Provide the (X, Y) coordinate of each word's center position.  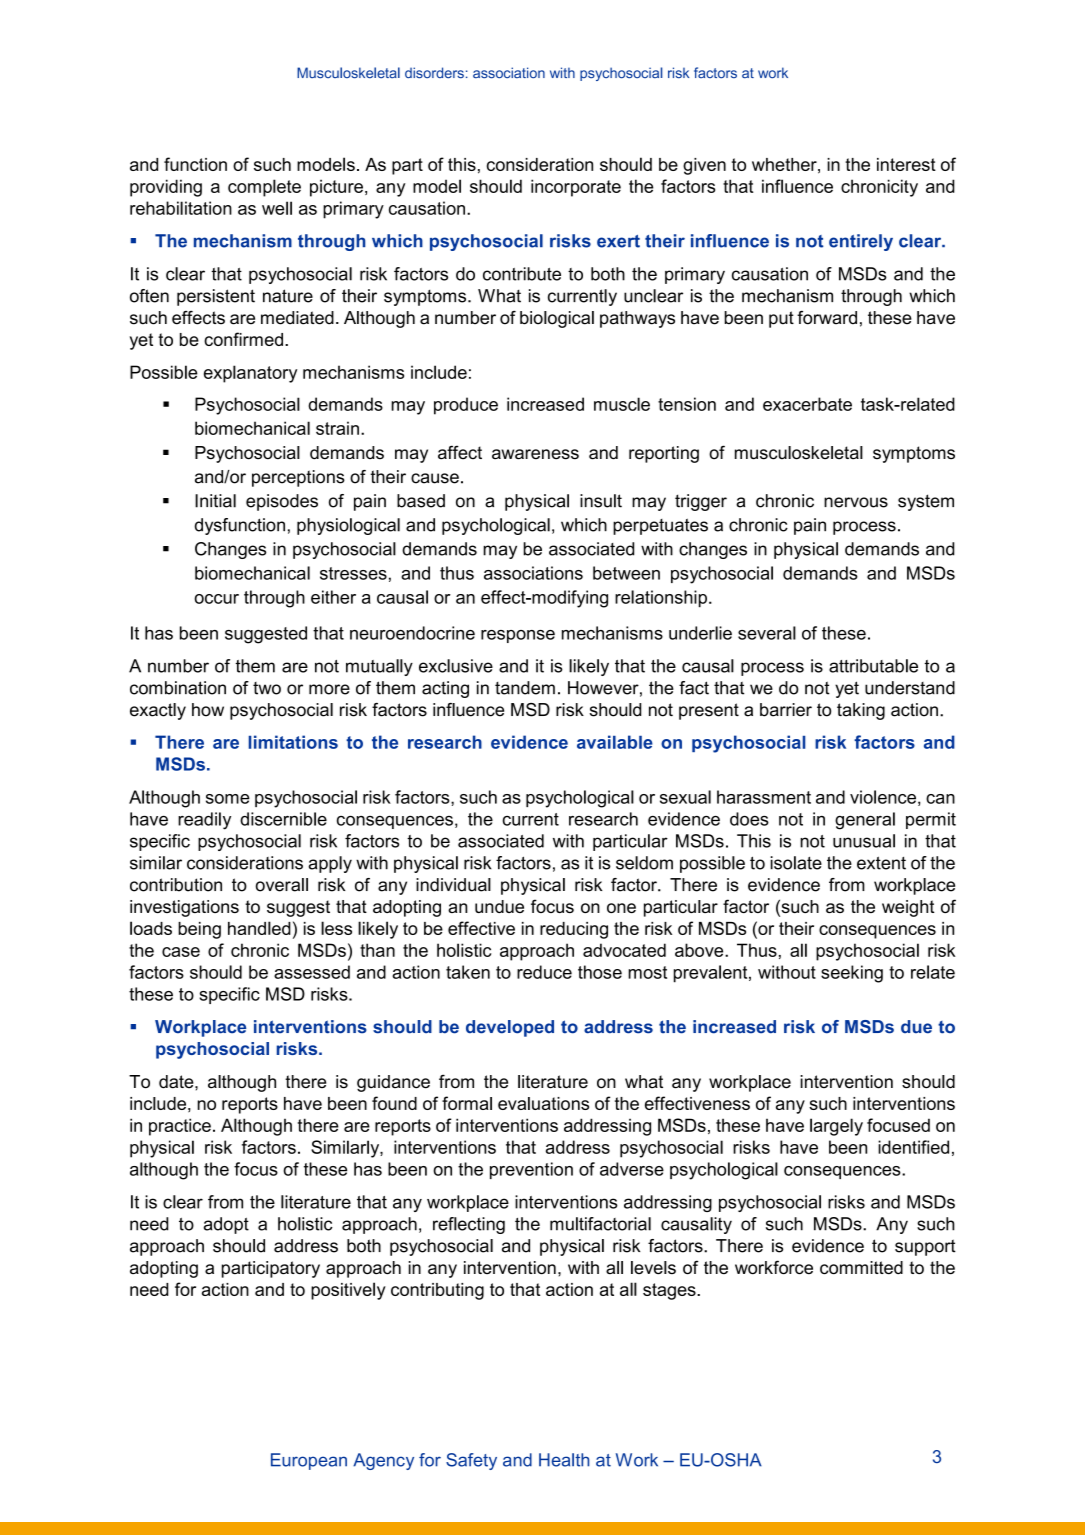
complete (264, 188)
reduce (544, 972)
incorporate (576, 188)
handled (259, 928)
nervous (856, 502)
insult (601, 501)
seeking (852, 974)
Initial (215, 501)
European (309, 1461)
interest (906, 164)
